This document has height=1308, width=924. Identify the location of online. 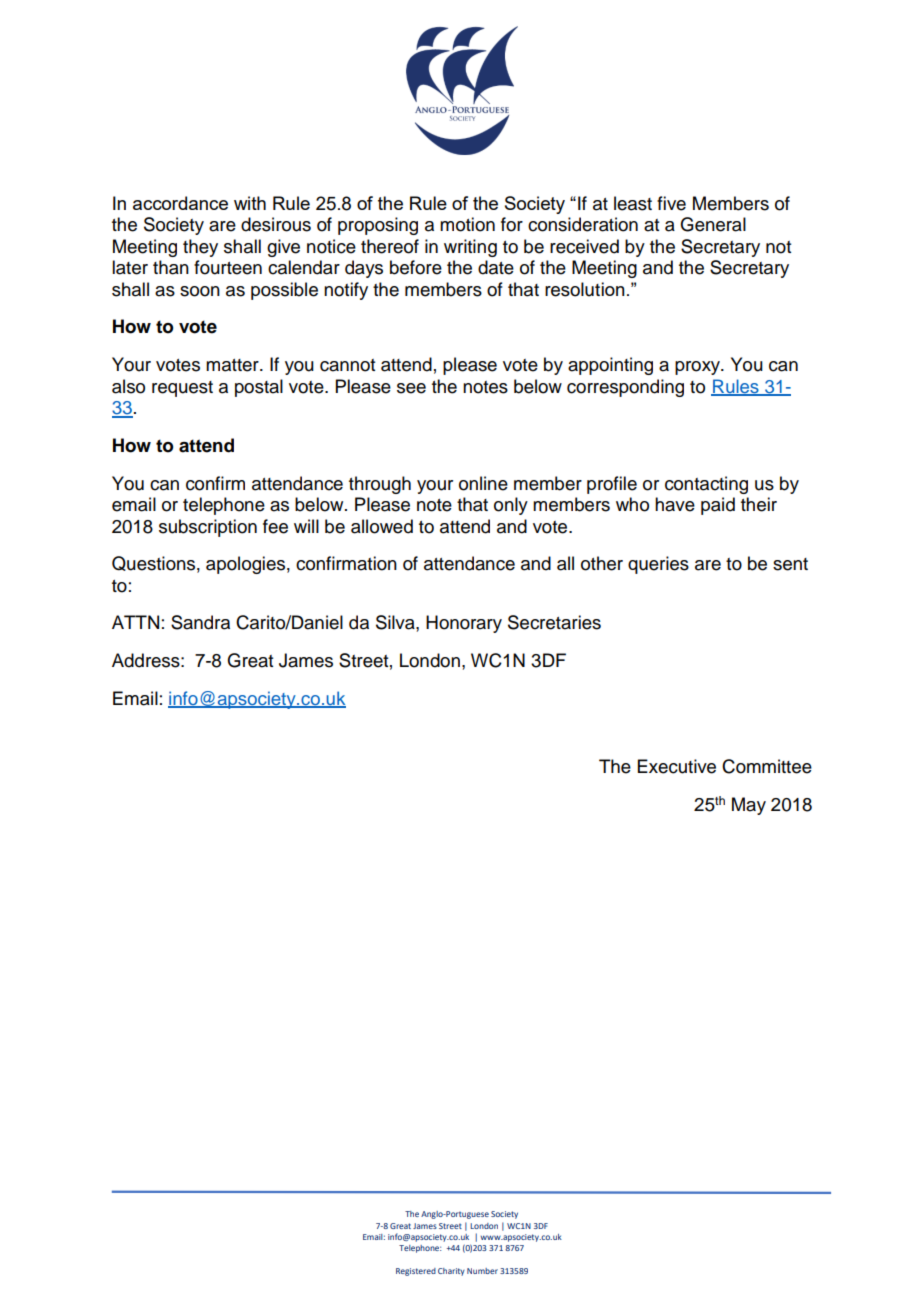
(483, 483).
